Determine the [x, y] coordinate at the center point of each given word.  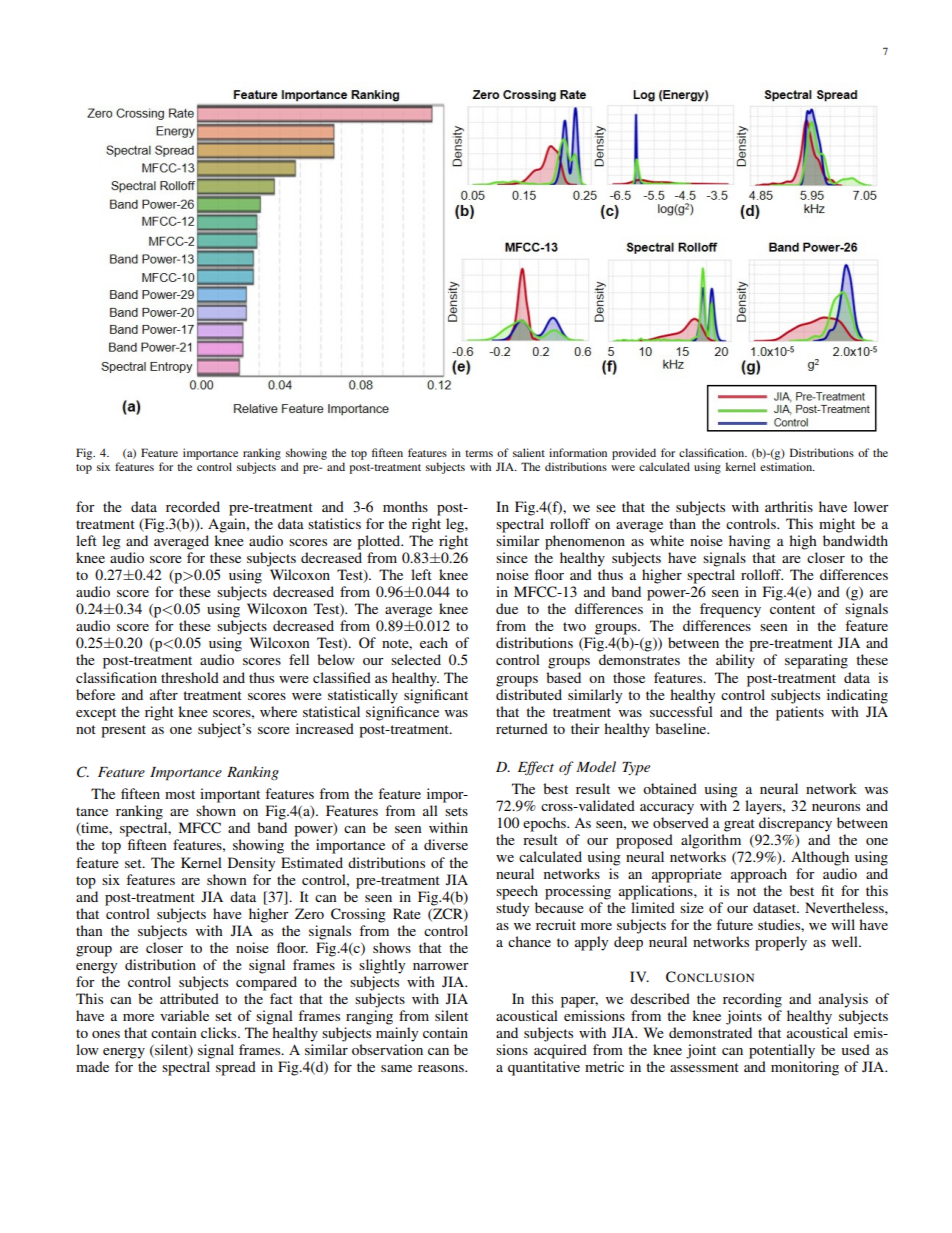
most [180, 794]
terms [479, 453]
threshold [190, 677]
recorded [193, 506]
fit [827, 890]
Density [251, 864]
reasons [442, 1068]
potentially [782, 1051]
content [792, 609]
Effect [536, 768]
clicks [220, 1032]
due [507, 608]
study [512, 909]
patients [800, 713]
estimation [787, 466]
